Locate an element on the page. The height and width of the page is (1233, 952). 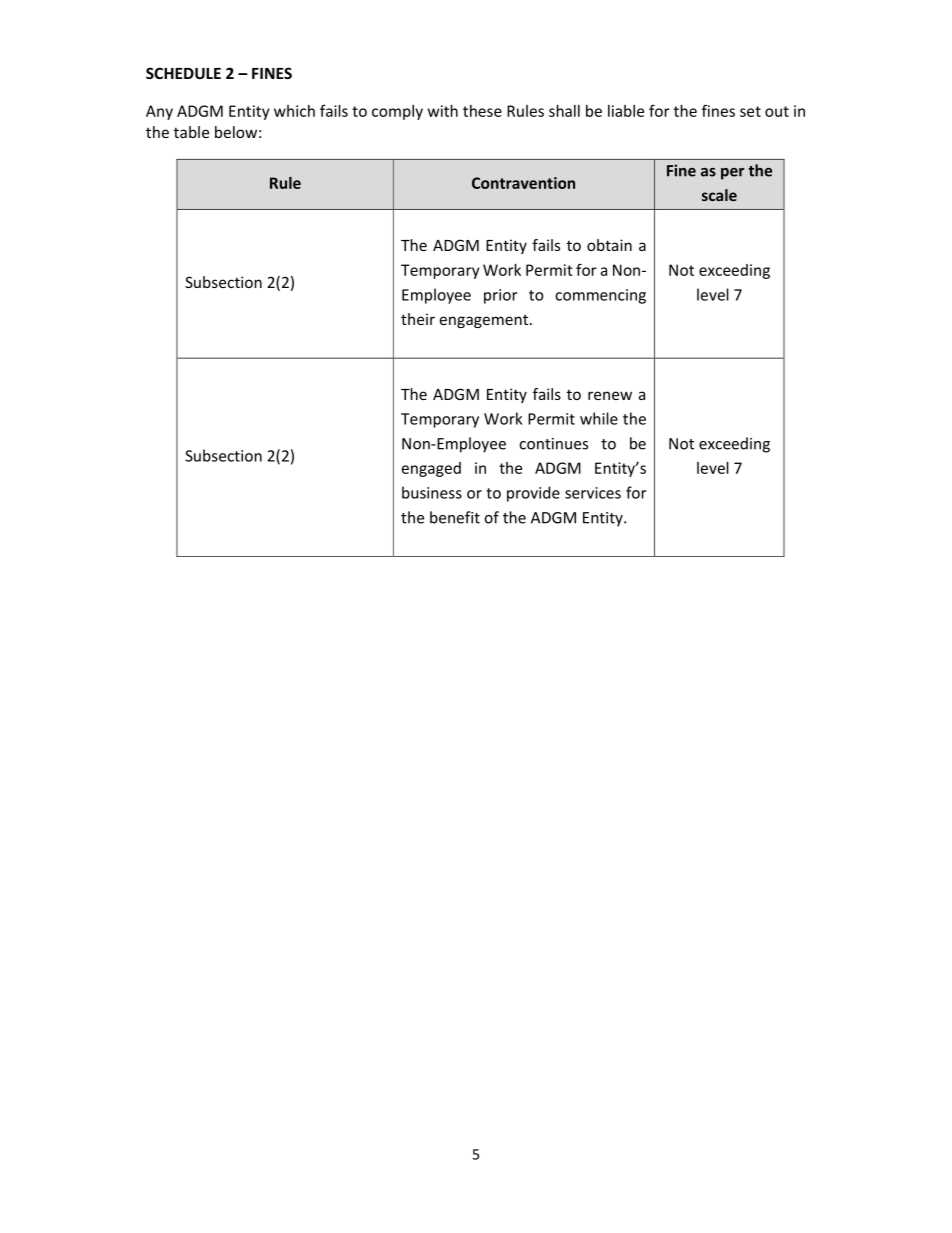
scale is located at coordinates (719, 195).
